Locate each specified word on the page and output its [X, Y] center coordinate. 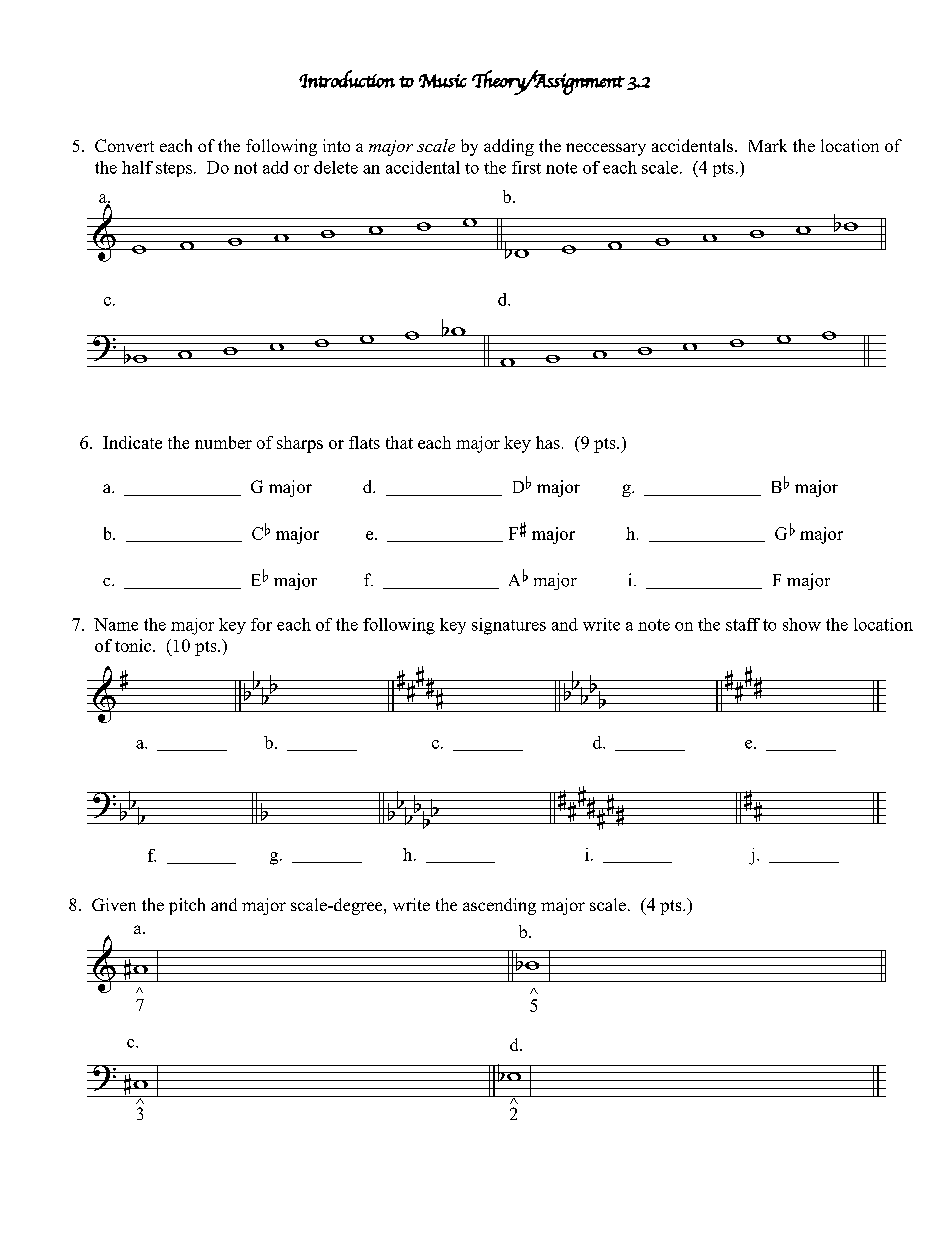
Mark [768, 145]
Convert [124, 145]
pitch [187, 906]
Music [443, 81]
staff [743, 624]
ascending [499, 906]
